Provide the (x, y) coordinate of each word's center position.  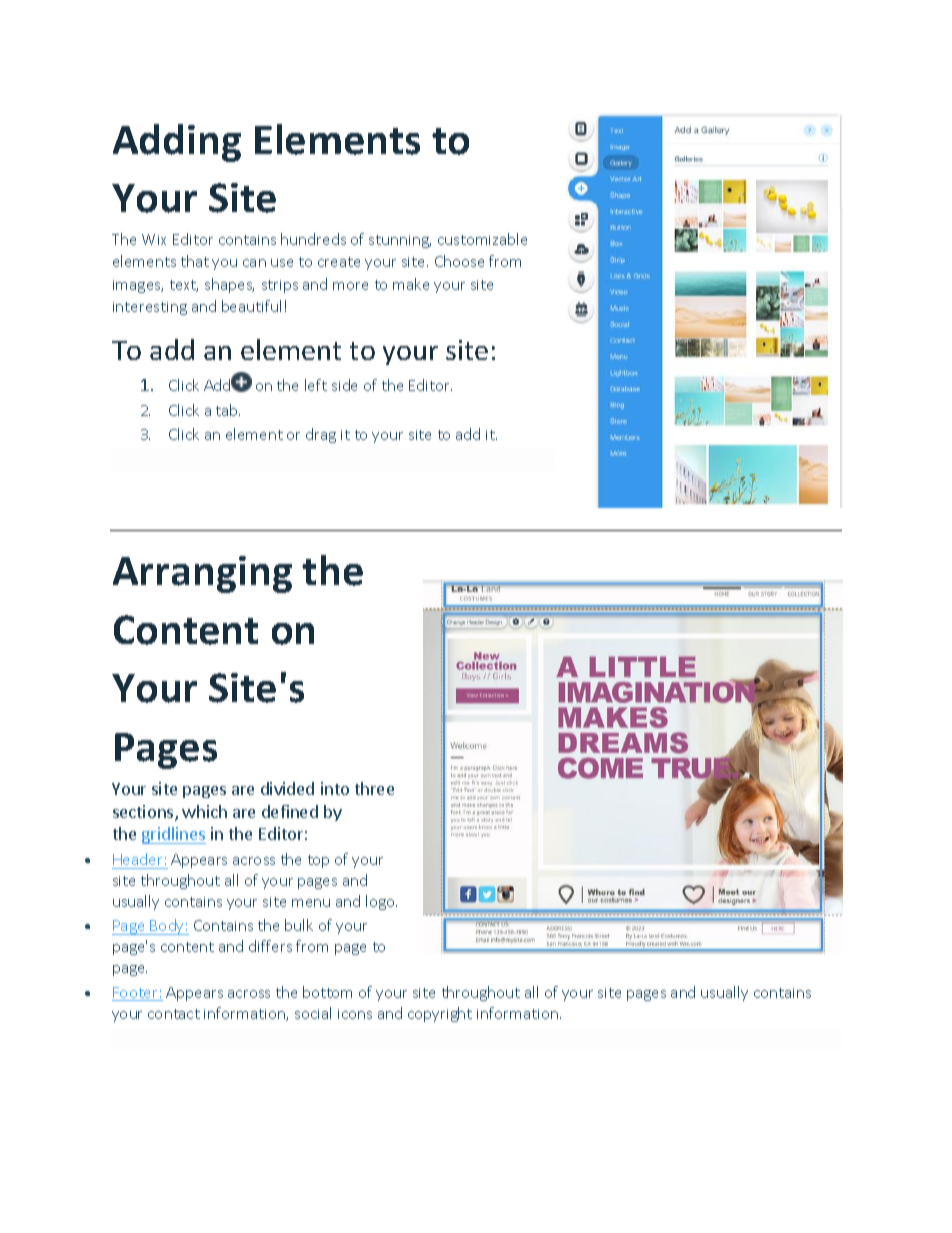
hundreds (313, 239)
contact (174, 1014)
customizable (482, 239)
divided (287, 788)
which (204, 811)
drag (321, 435)
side (344, 385)
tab (228, 410)
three (374, 788)
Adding (177, 143)
